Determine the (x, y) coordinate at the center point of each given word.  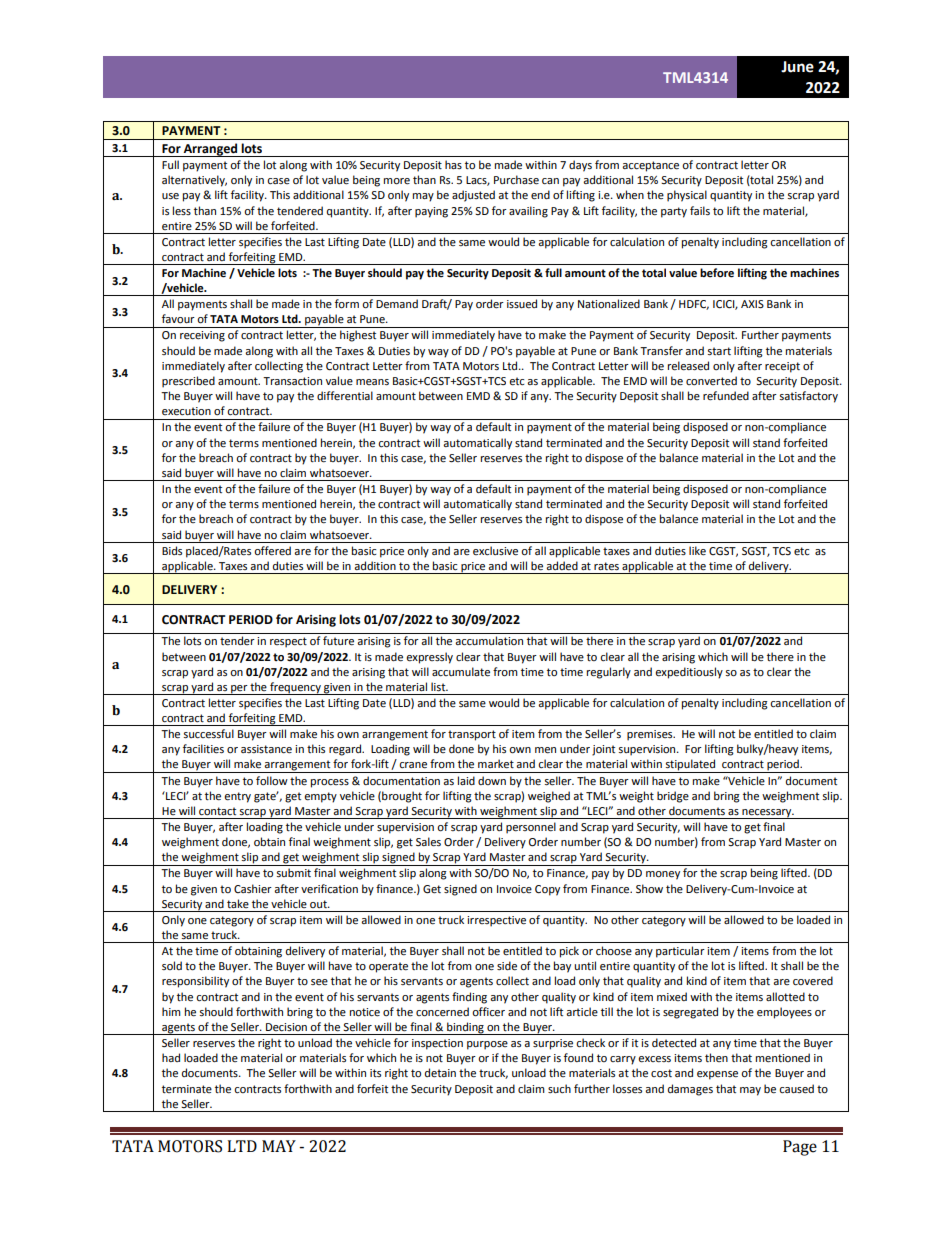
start (719, 351)
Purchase (516, 180)
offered (272, 551)
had (171, 1057)
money (663, 875)
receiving (202, 336)
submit (294, 873)
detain (440, 1073)
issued (522, 304)
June (797, 67)
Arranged (211, 150)
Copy (547, 890)
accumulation (489, 640)
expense (717, 1075)
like (697, 551)
